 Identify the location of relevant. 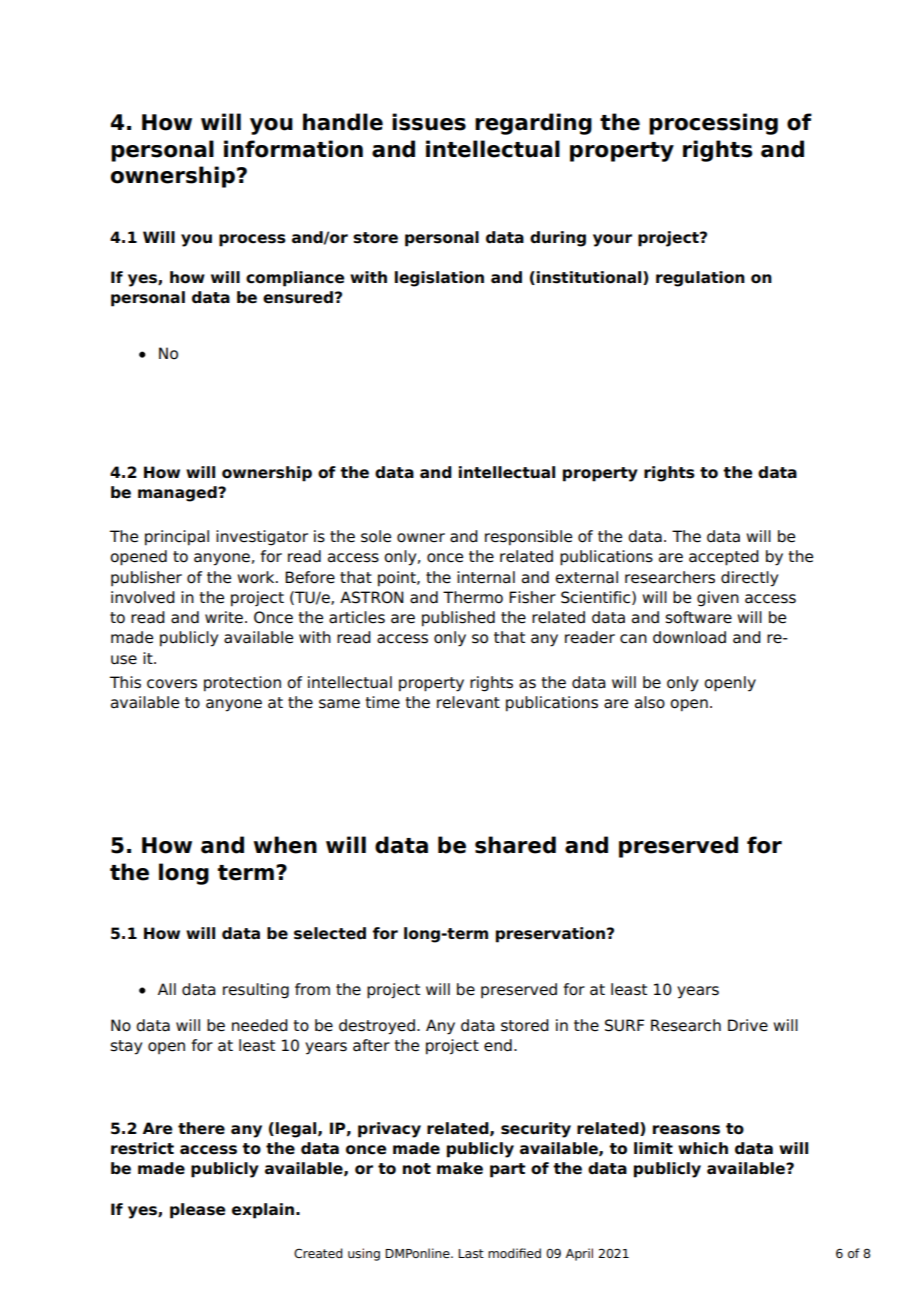
(468, 702).
